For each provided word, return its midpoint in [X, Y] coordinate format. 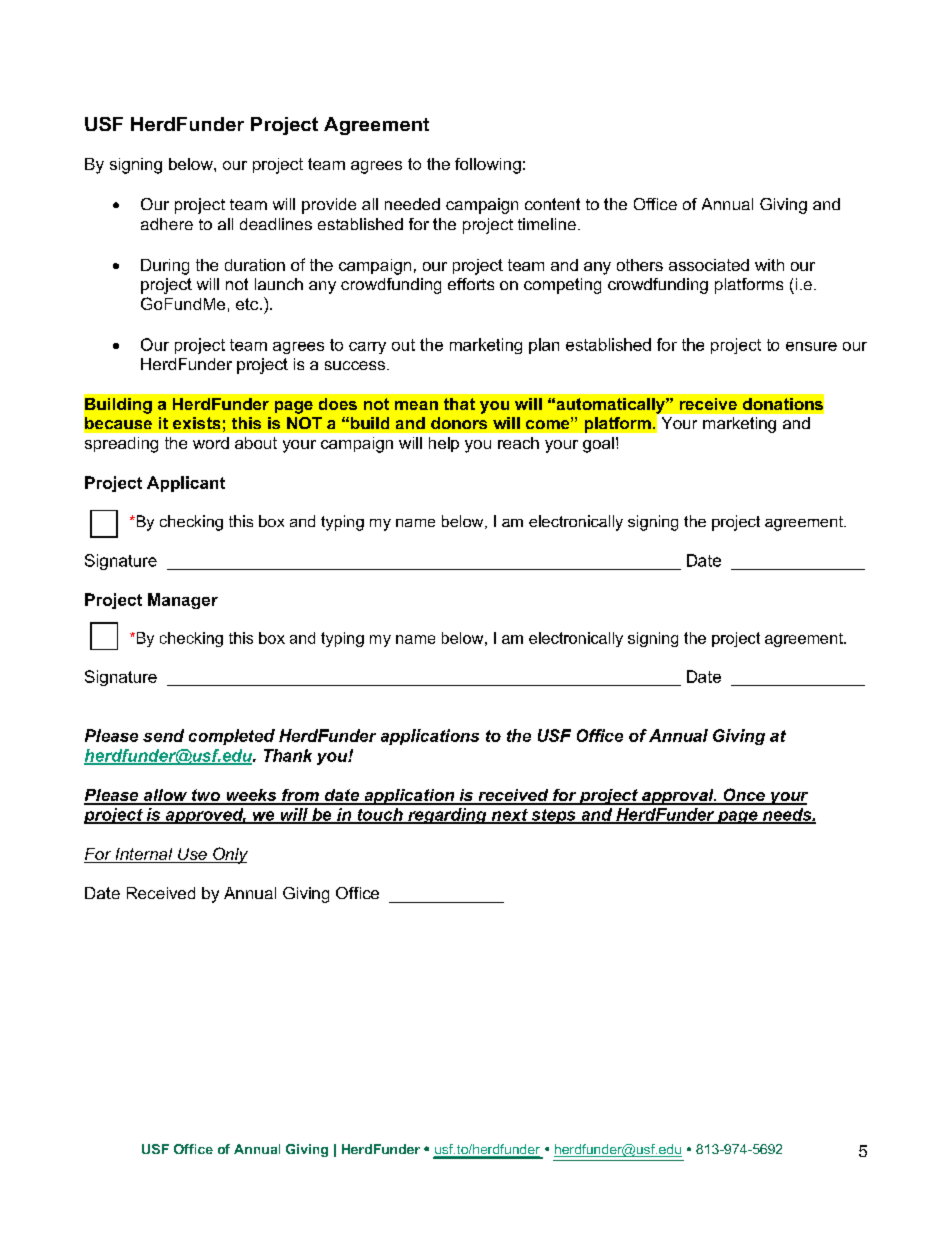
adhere [167, 224]
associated [709, 265]
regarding [447, 816]
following [488, 166]
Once [744, 796]
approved [204, 816]
